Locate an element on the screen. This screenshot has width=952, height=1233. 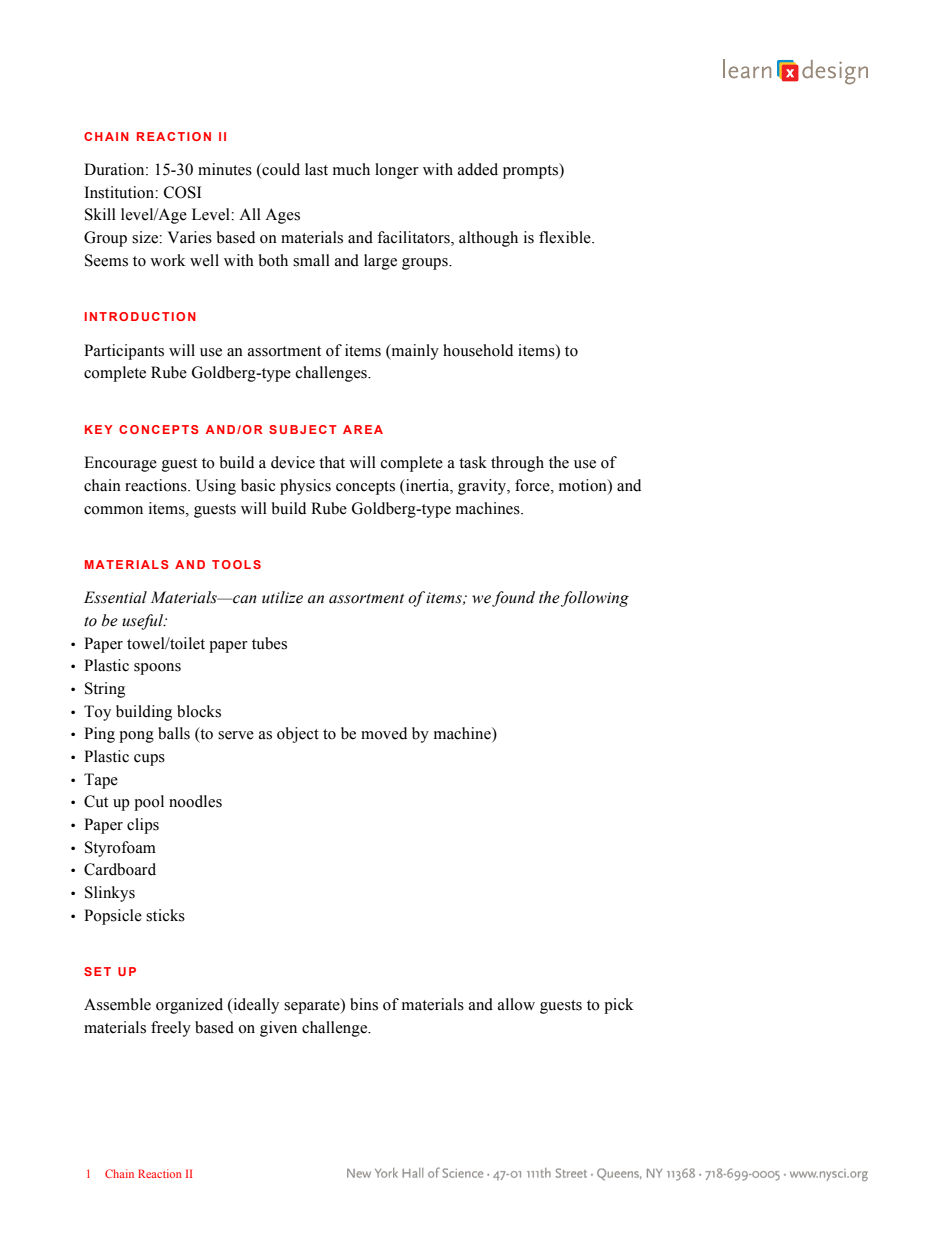
following is located at coordinates (595, 599).
